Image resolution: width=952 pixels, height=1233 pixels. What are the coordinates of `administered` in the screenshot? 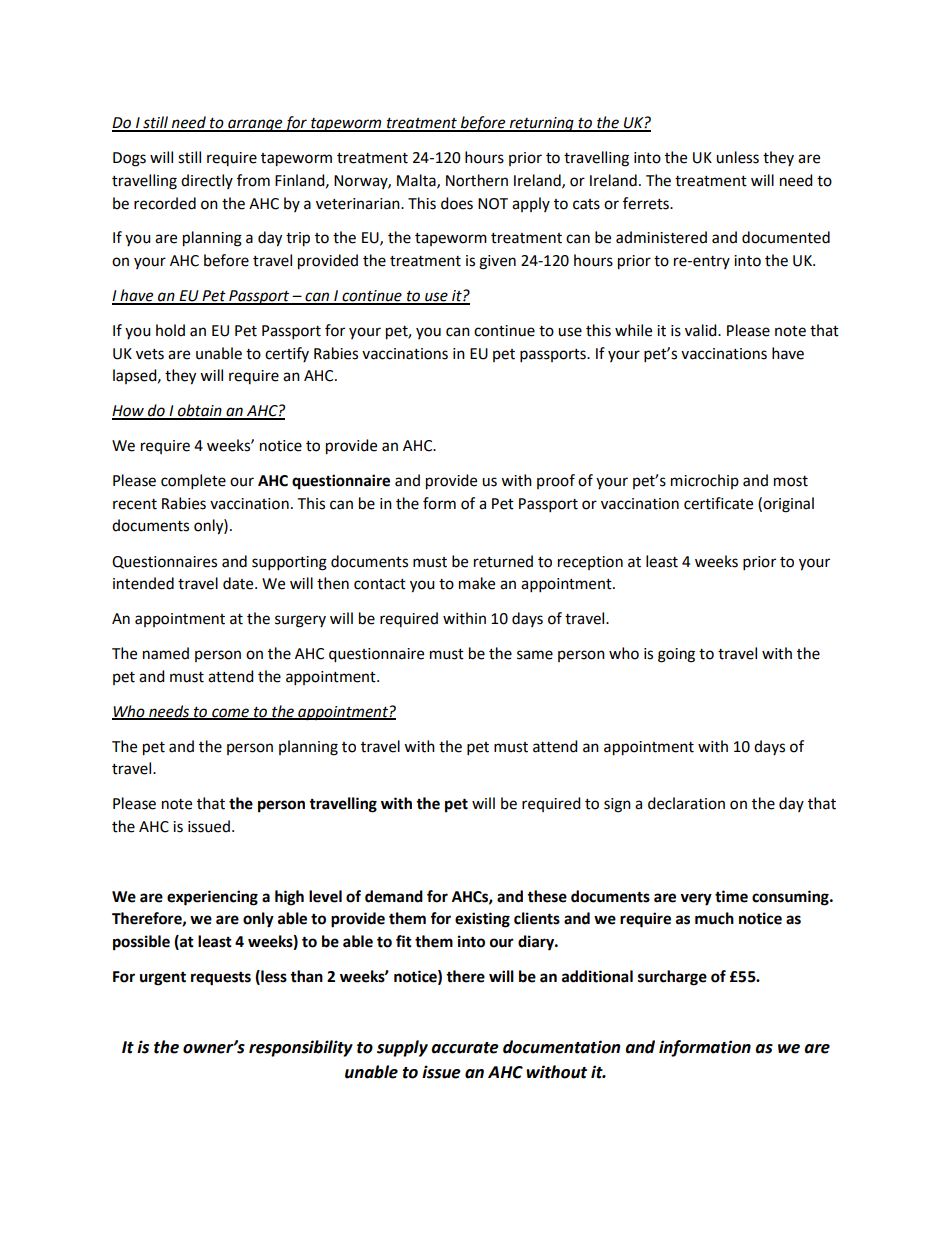 It's located at (661, 237).
